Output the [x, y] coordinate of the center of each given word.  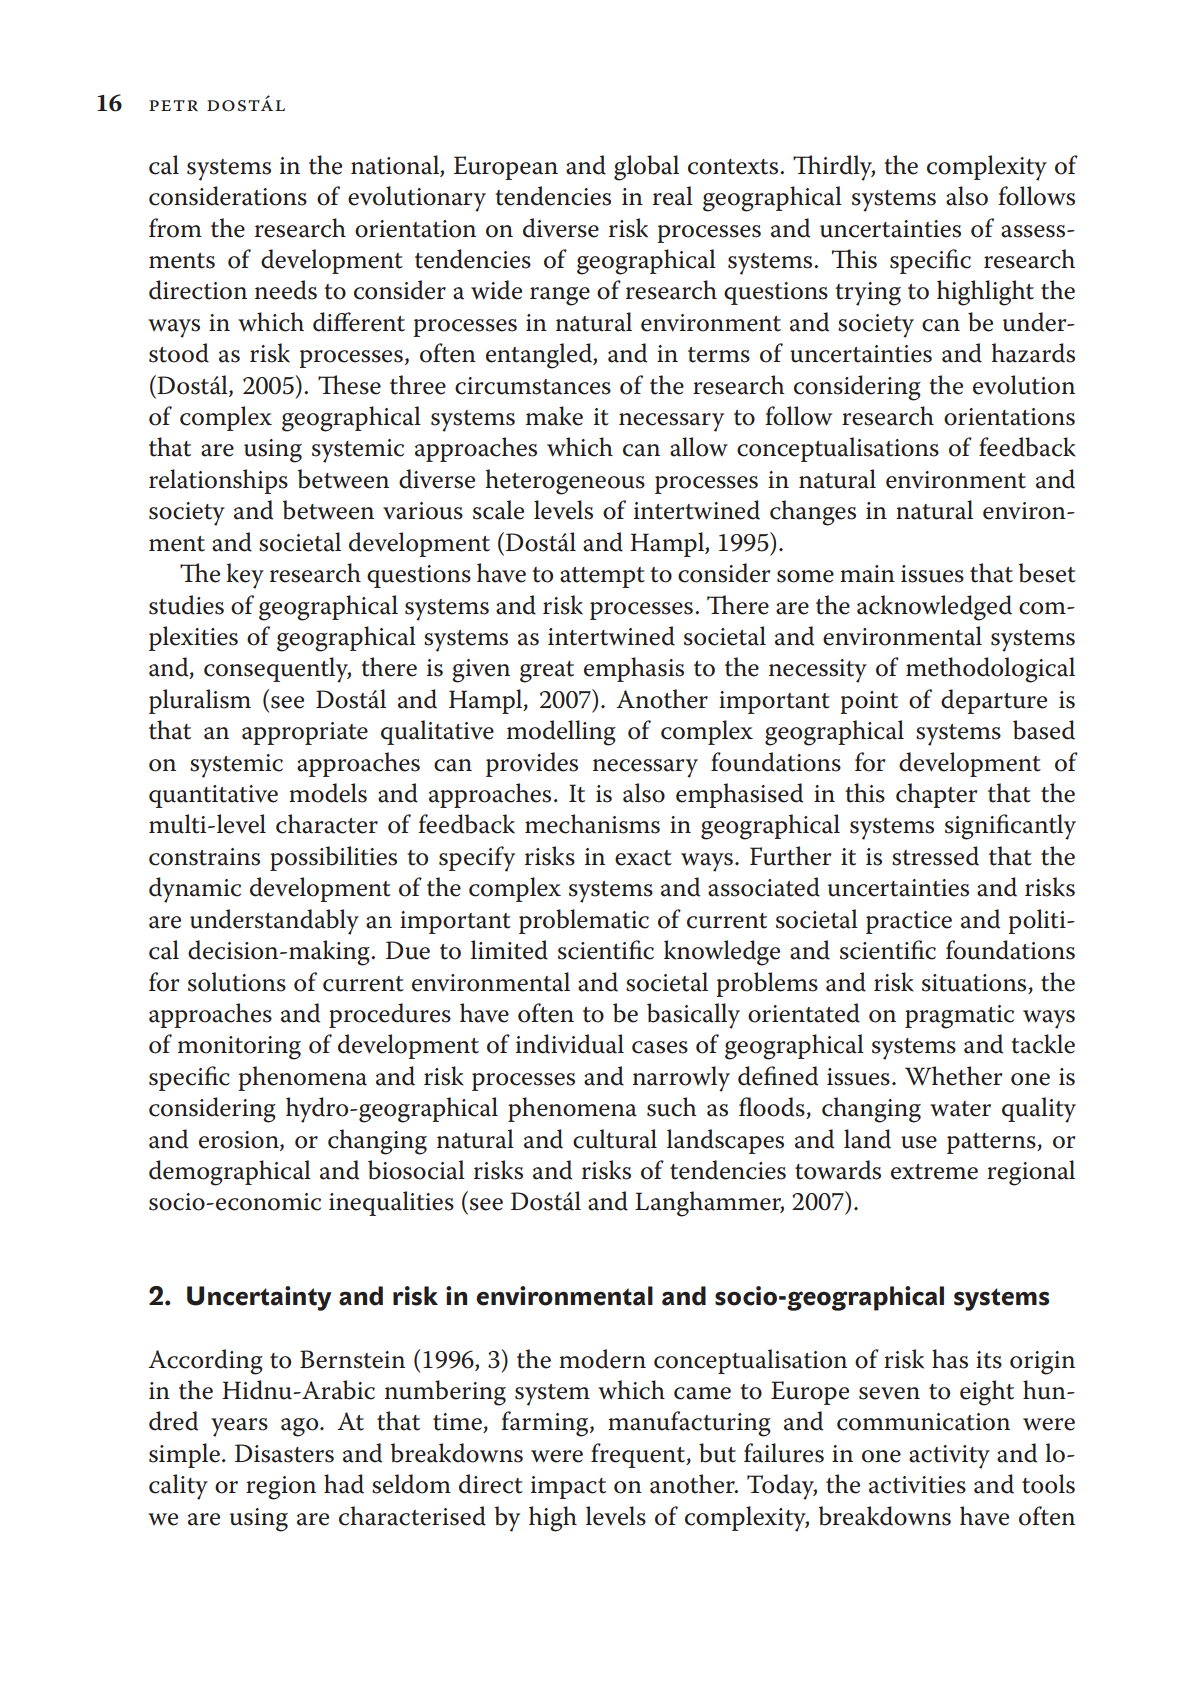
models [328, 793]
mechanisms [592, 824]
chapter [936, 795]
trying [868, 294]
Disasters [284, 1453]
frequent [639, 1455]
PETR [173, 105]
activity [949, 1457]
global [646, 168]
